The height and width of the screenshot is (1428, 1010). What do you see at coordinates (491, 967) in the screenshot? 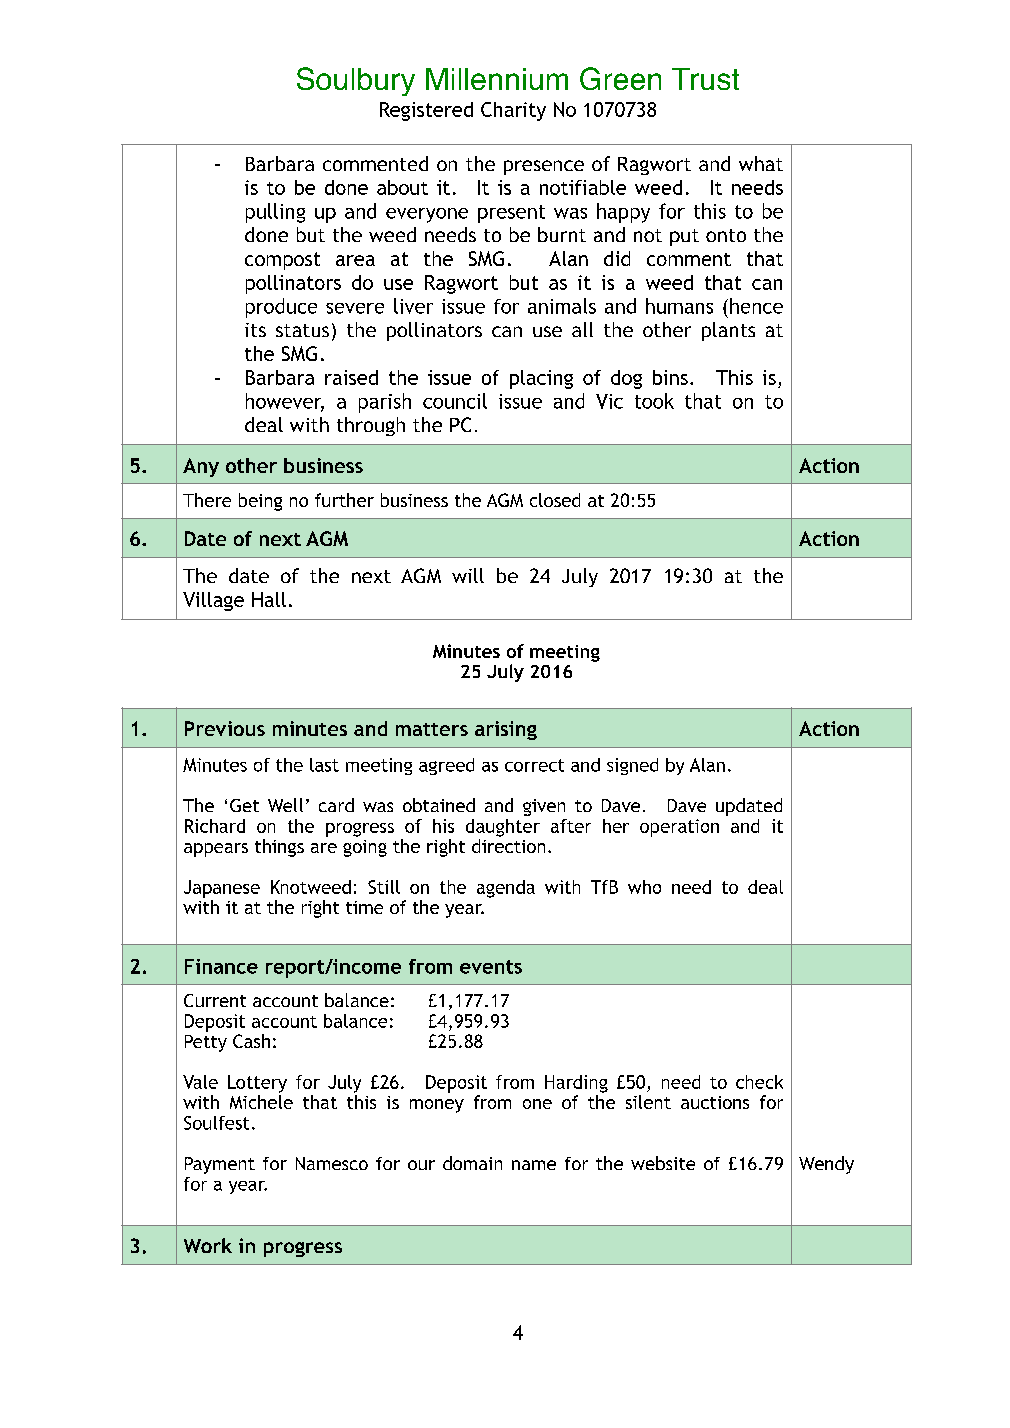
I see `events` at bounding box center [491, 967].
